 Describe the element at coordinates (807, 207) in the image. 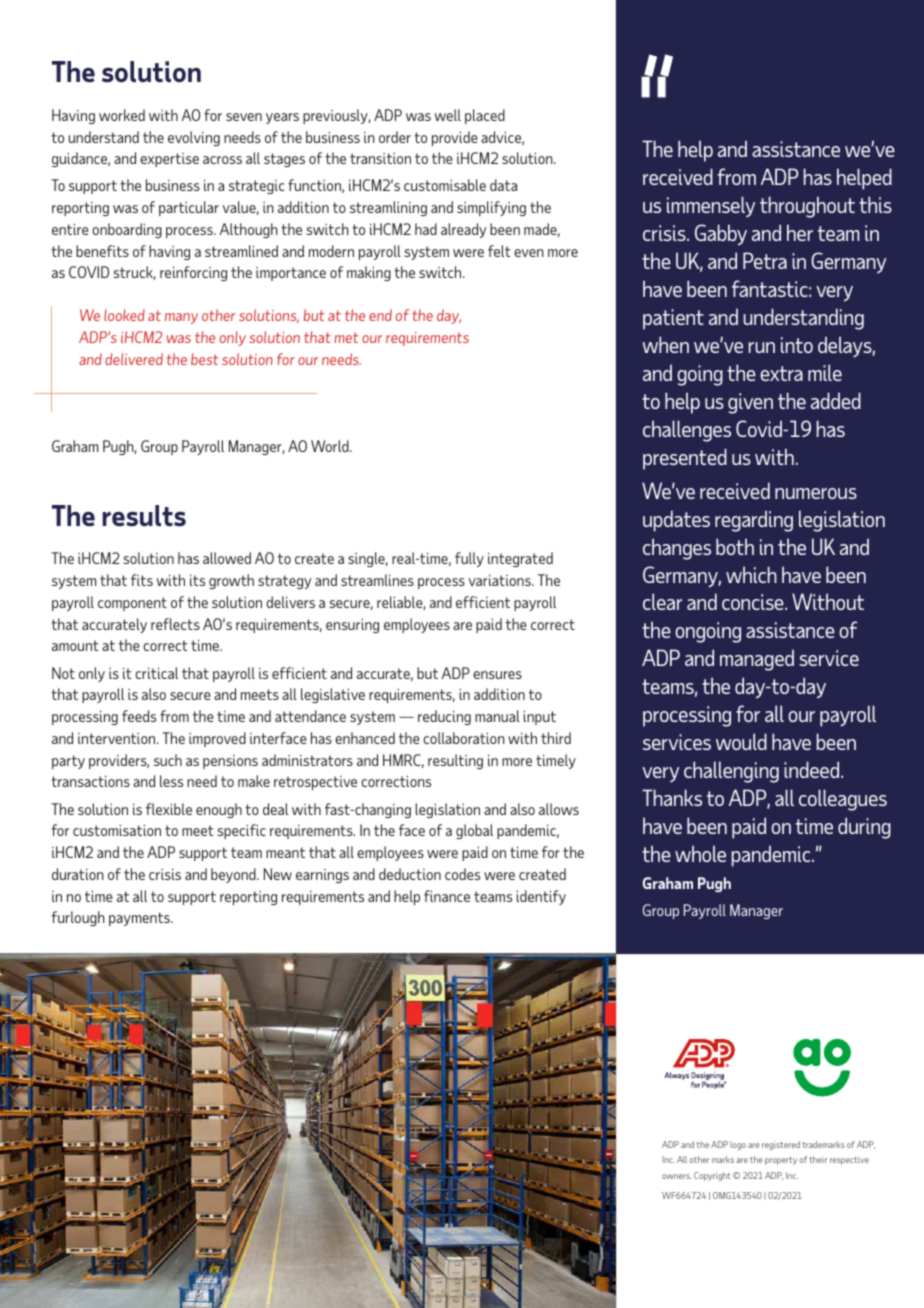

I see `throughout` at that location.
